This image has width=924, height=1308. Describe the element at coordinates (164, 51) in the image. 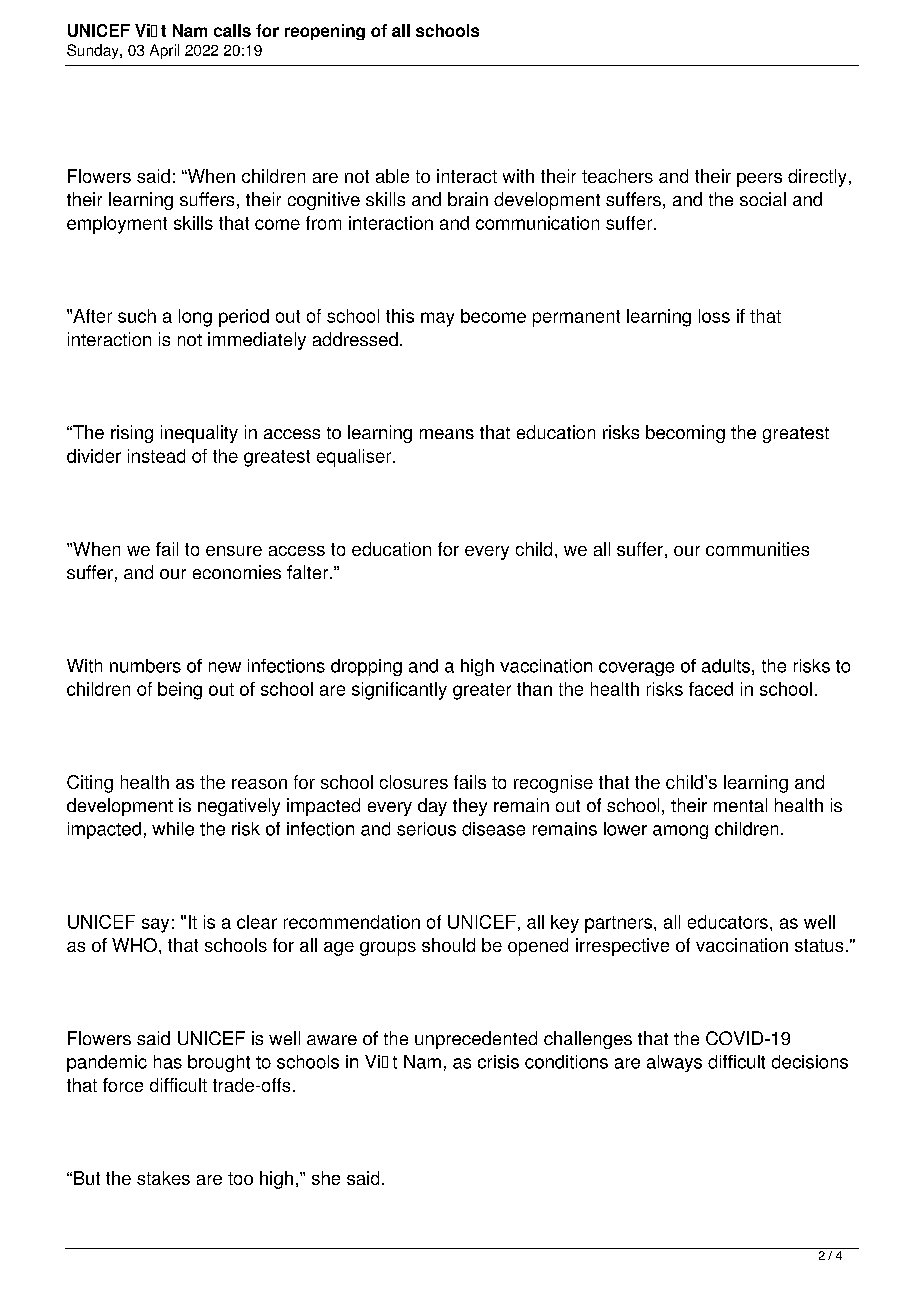

I see `April` at that location.
